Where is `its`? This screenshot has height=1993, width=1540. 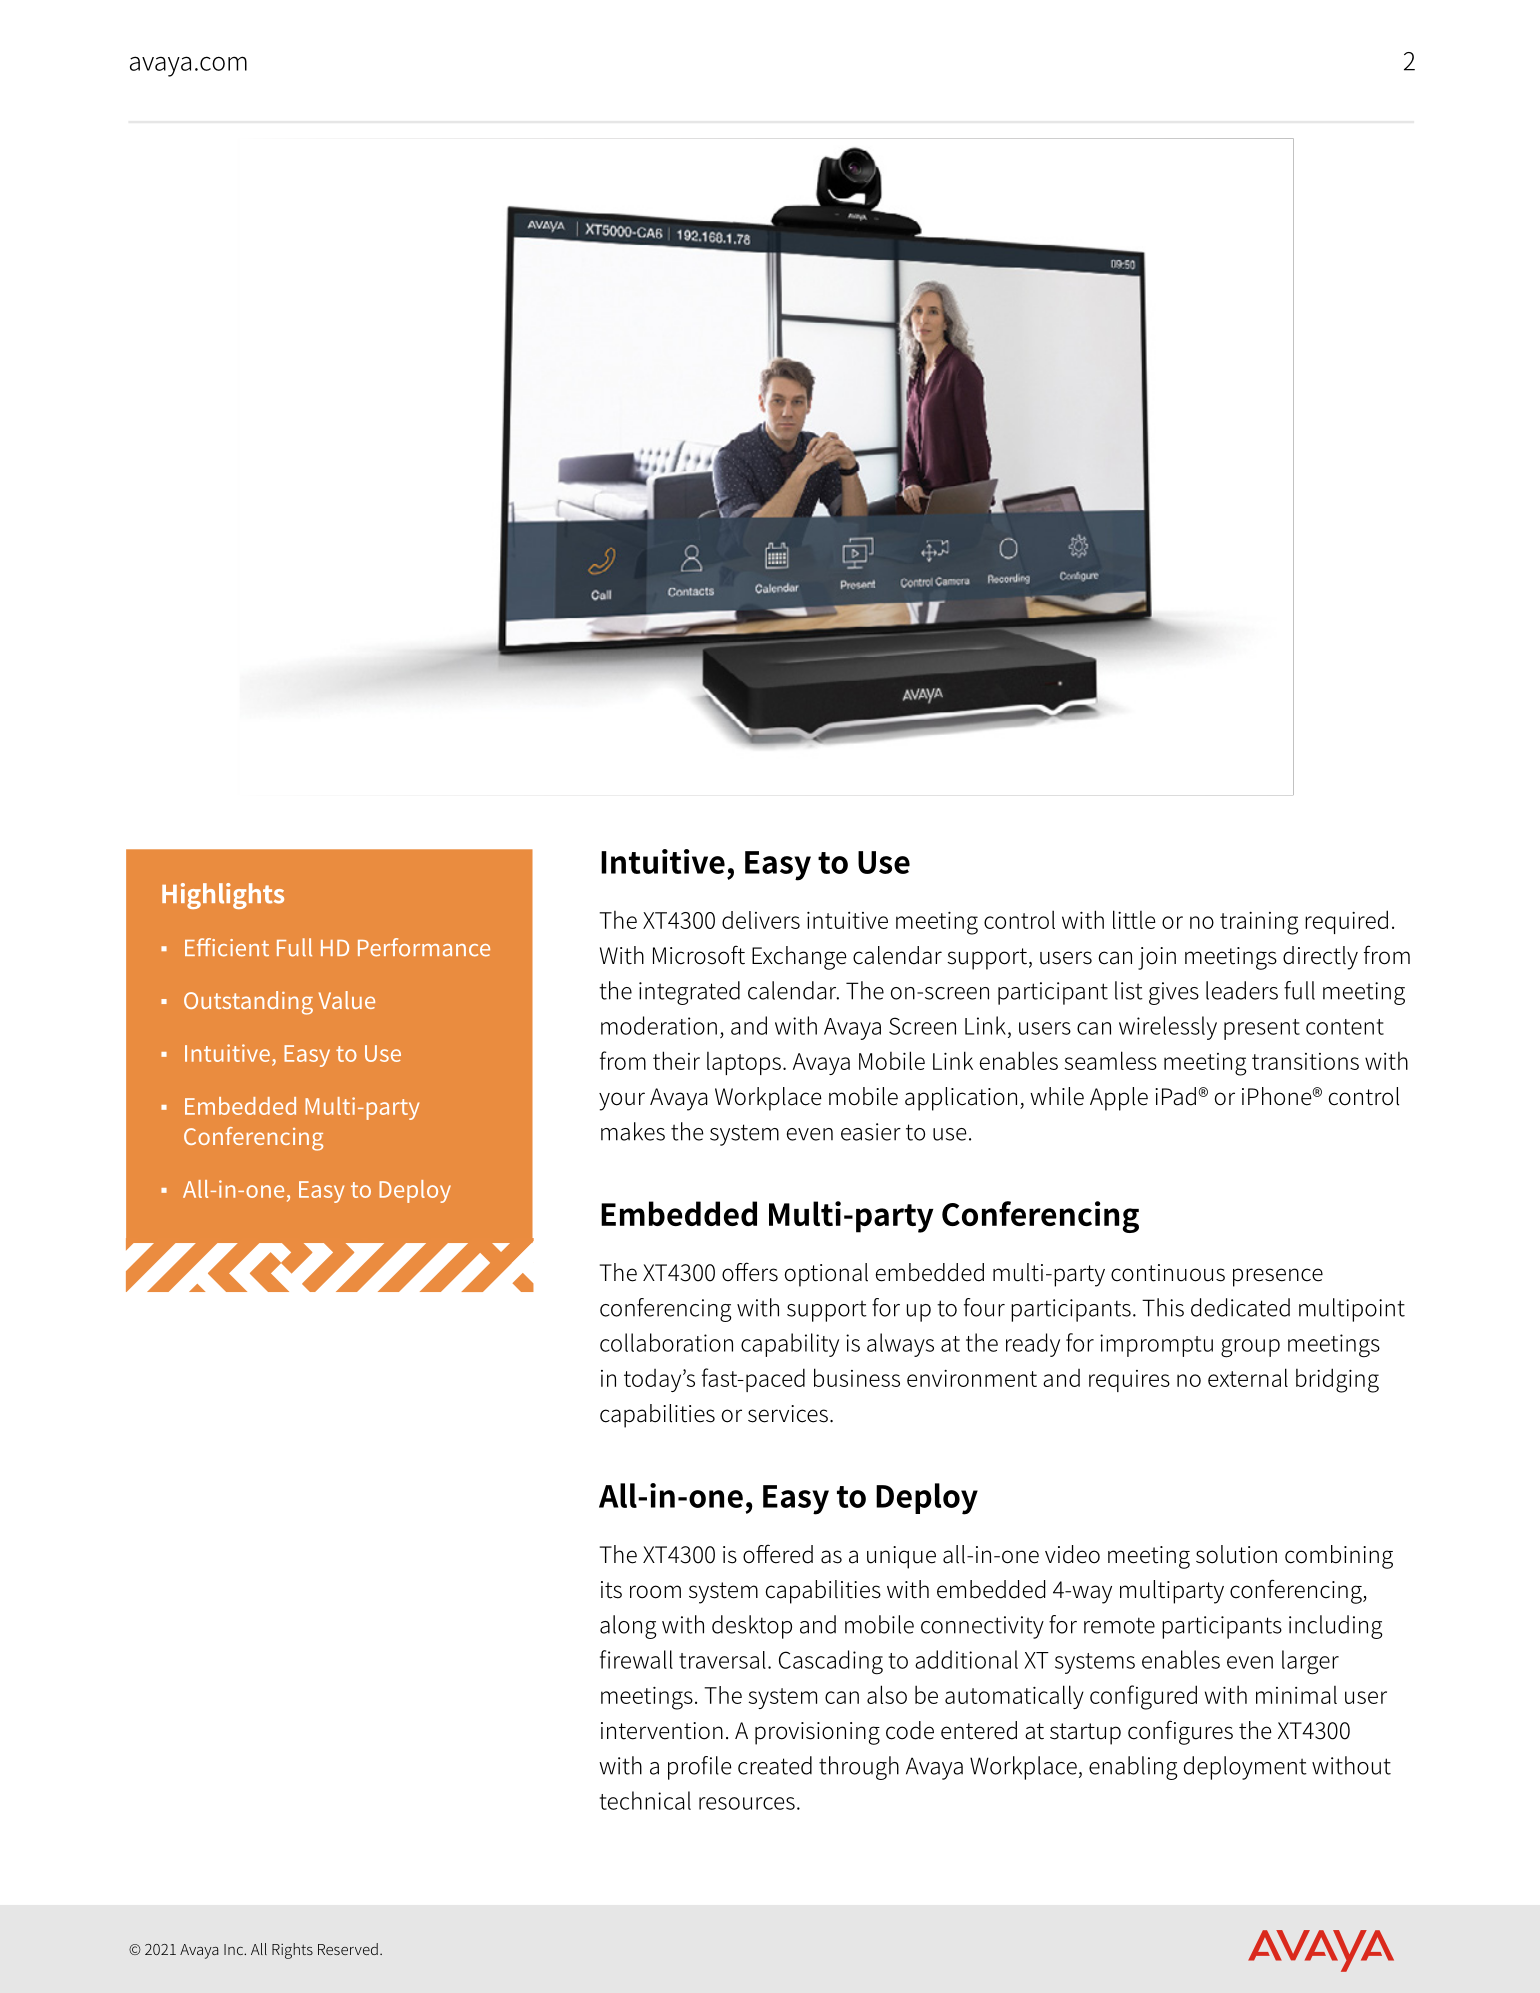
its is located at coordinates (611, 1590).
